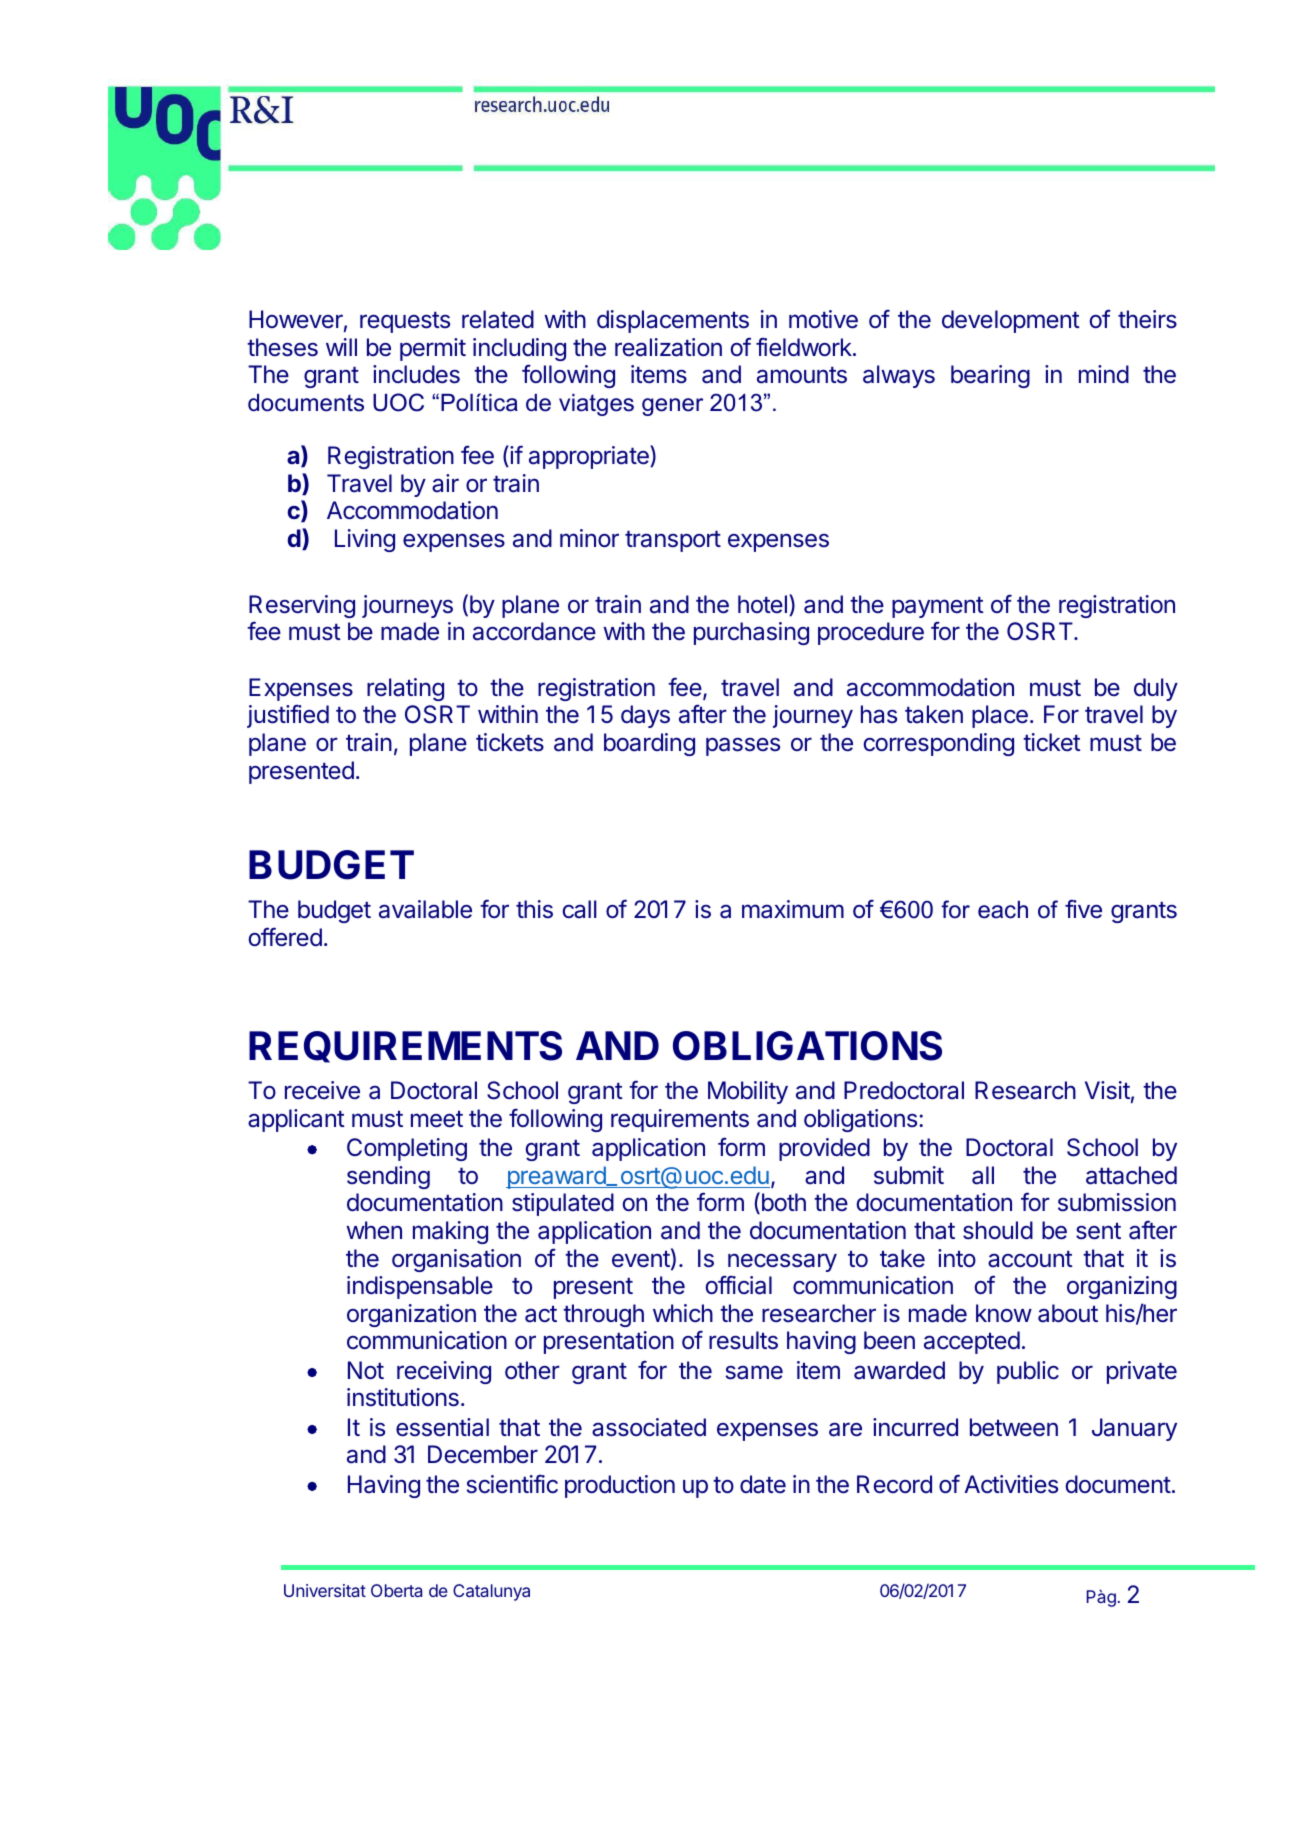 The image size is (1301, 1840). What do you see at coordinates (763, 1484) in the document?
I see `date` at bounding box center [763, 1484].
